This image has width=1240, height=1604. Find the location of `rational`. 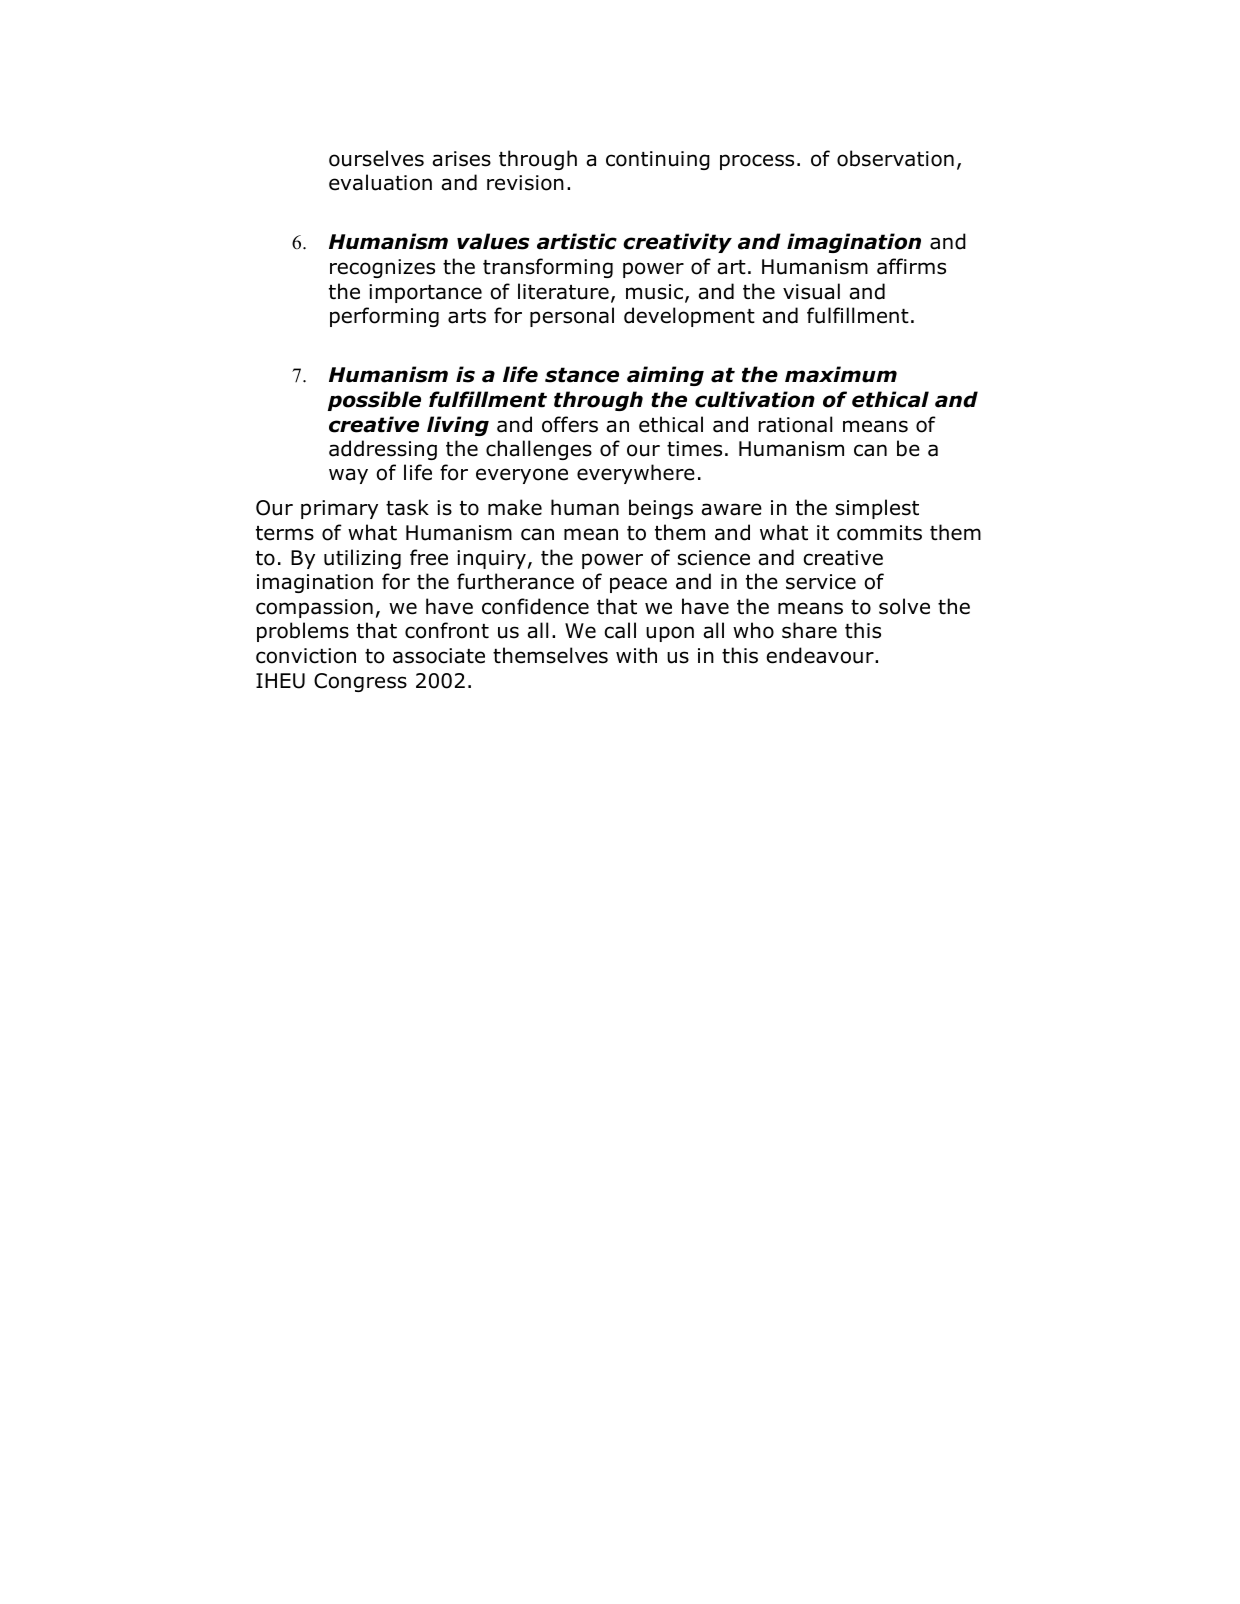

rational is located at coordinates (795, 424).
